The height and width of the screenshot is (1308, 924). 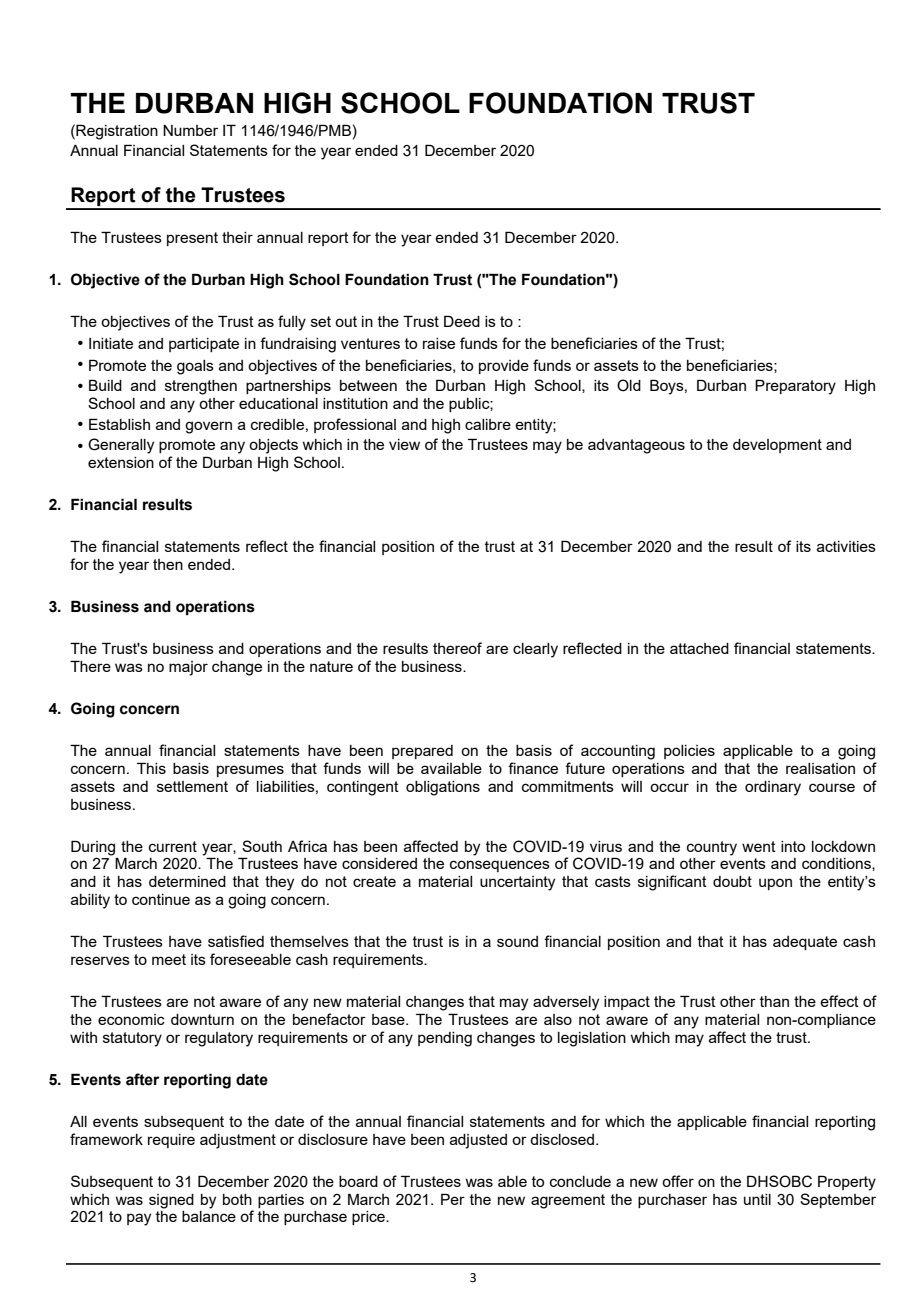 What do you see at coordinates (171, 1201) in the screenshot?
I see `signed` at bounding box center [171, 1201].
